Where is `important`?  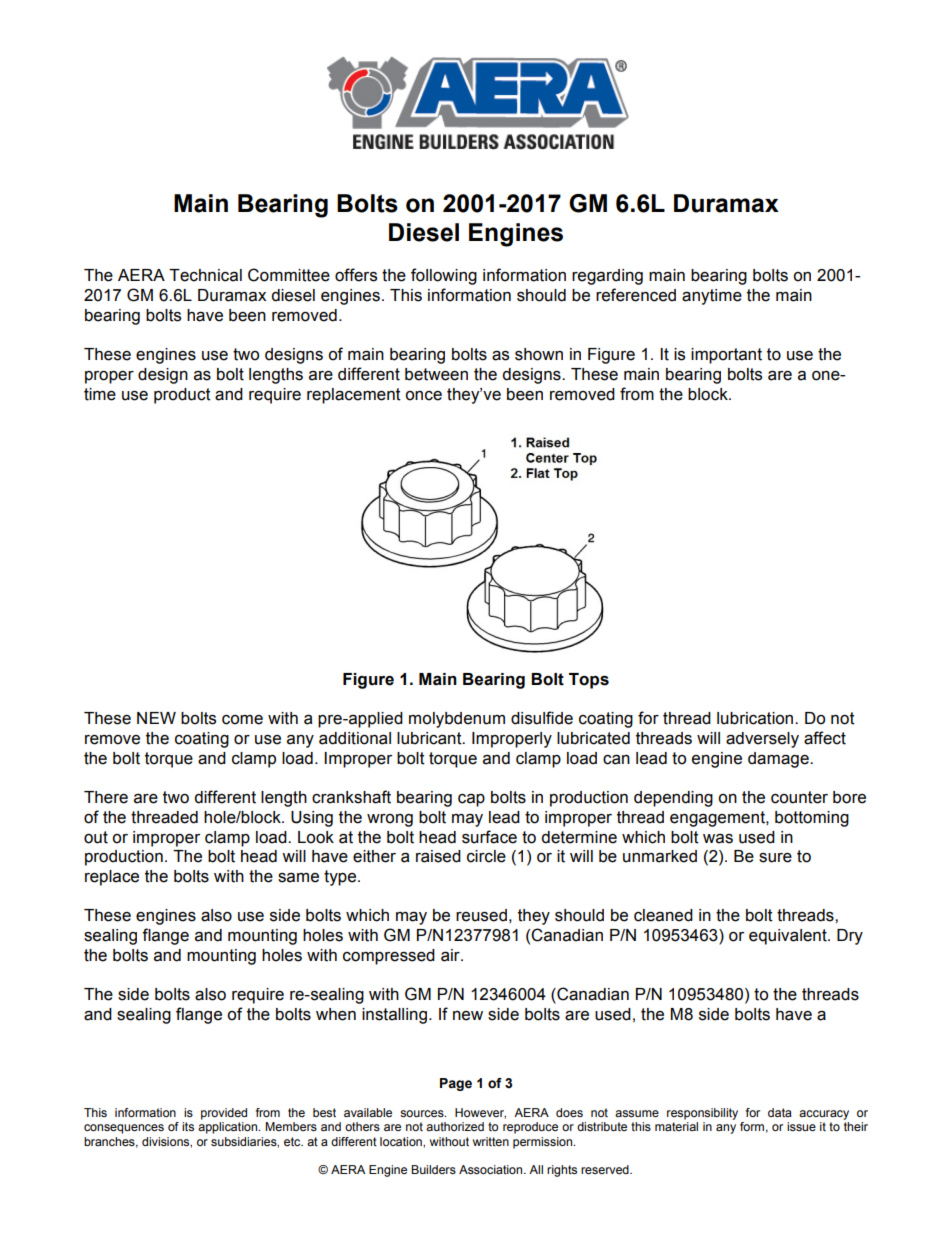 important is located at coordinates (726, 356).
